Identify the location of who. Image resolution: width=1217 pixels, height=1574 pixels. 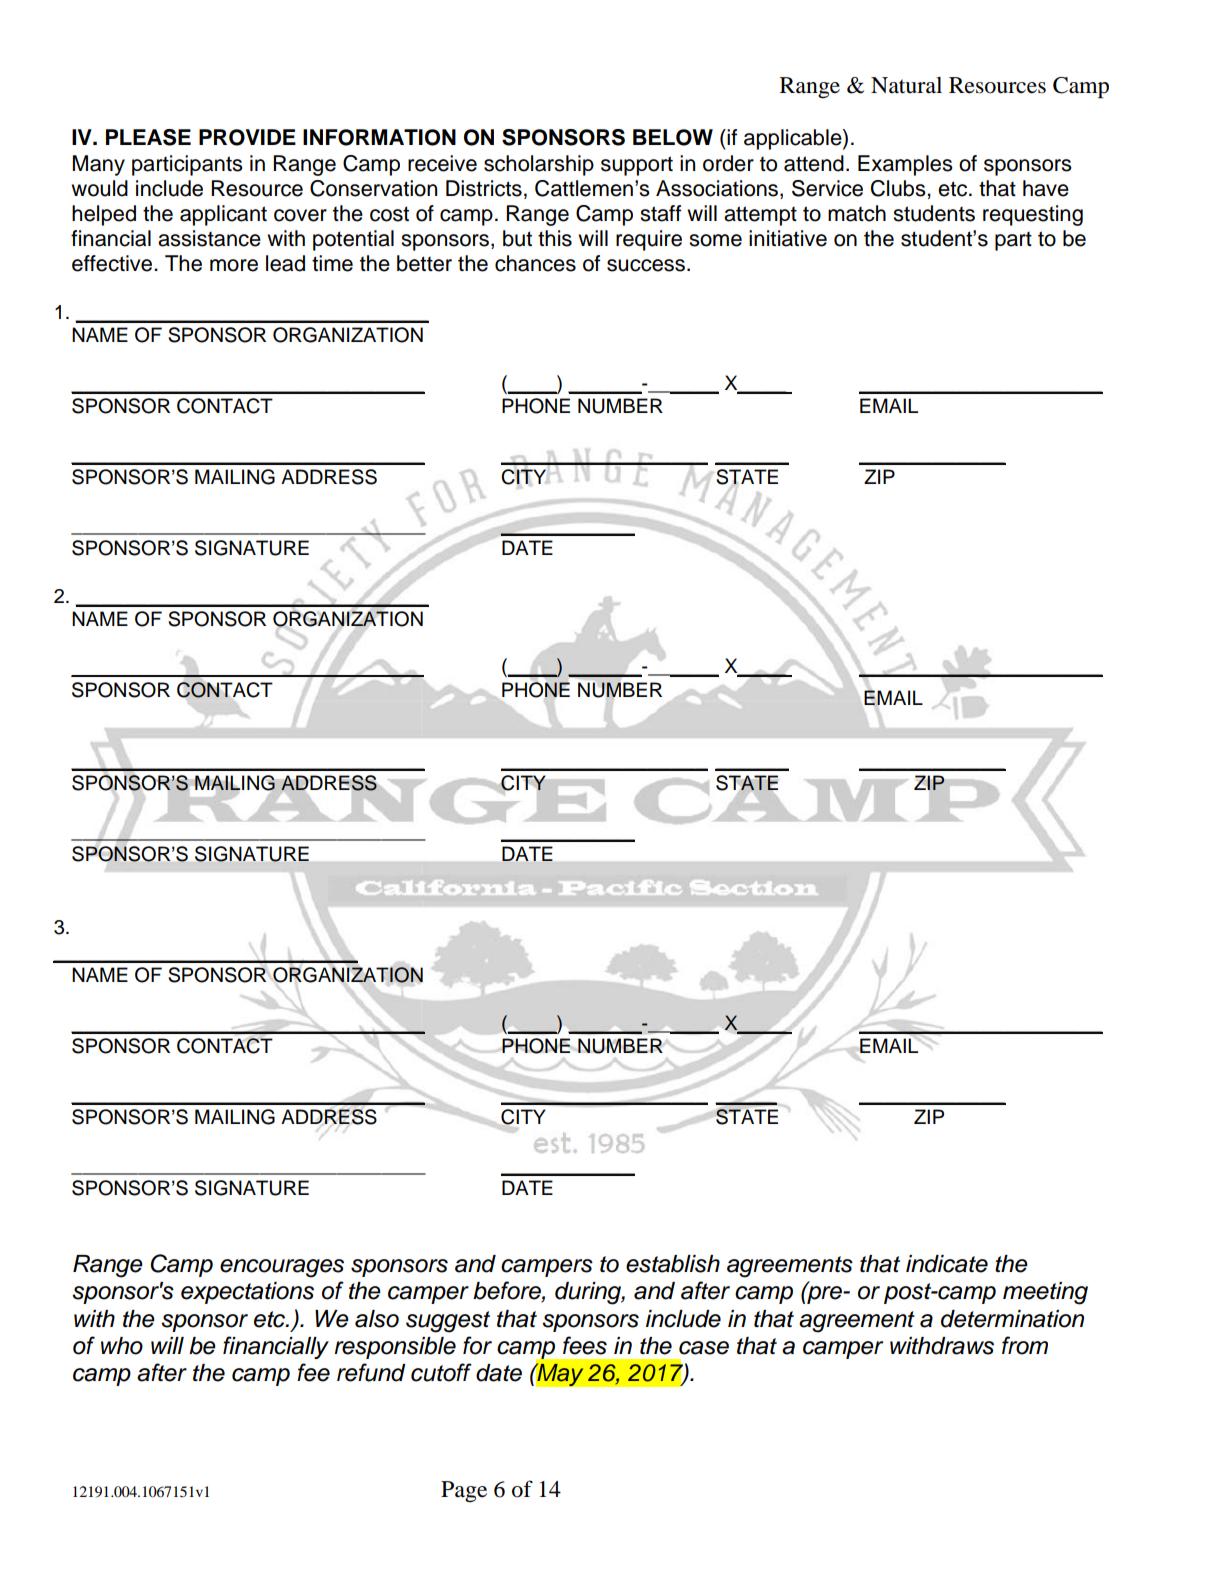
(122, 1346).
